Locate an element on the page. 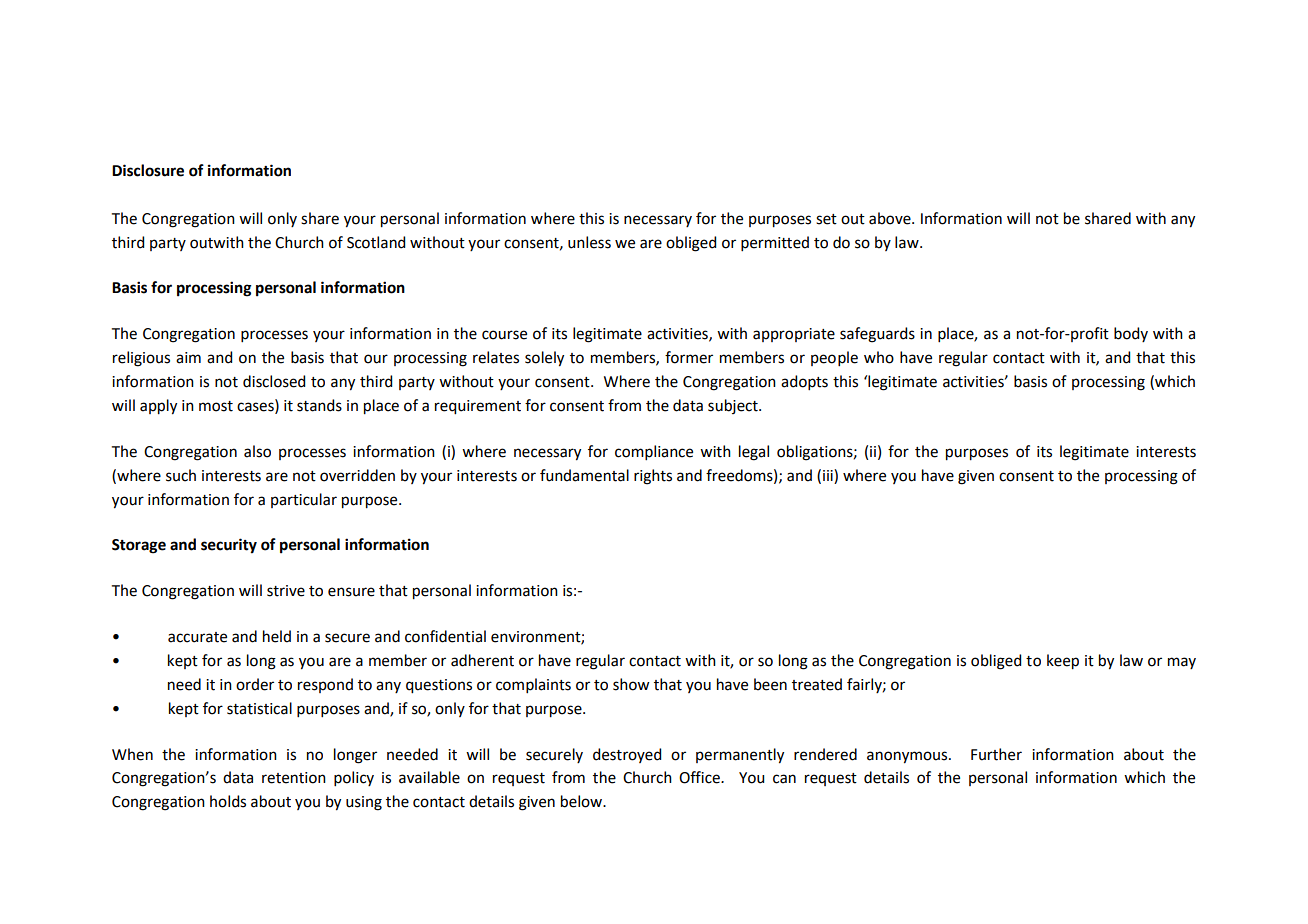 Image resolution: width=1308 pixels, height=924 pixels. unless is located at coordinates (589, 242).
